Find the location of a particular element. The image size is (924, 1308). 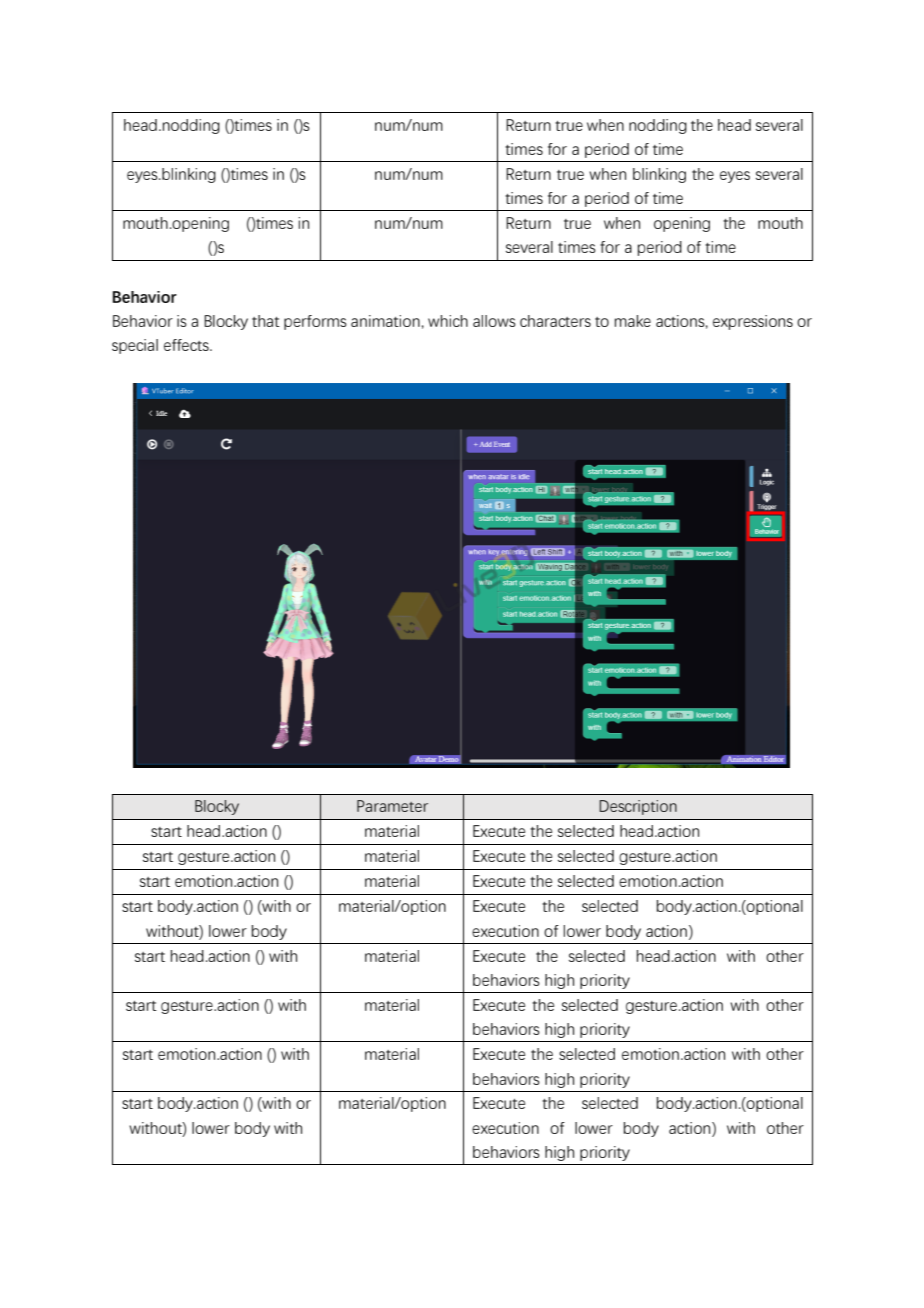

Parameter is located at coordinates (392, 806).
